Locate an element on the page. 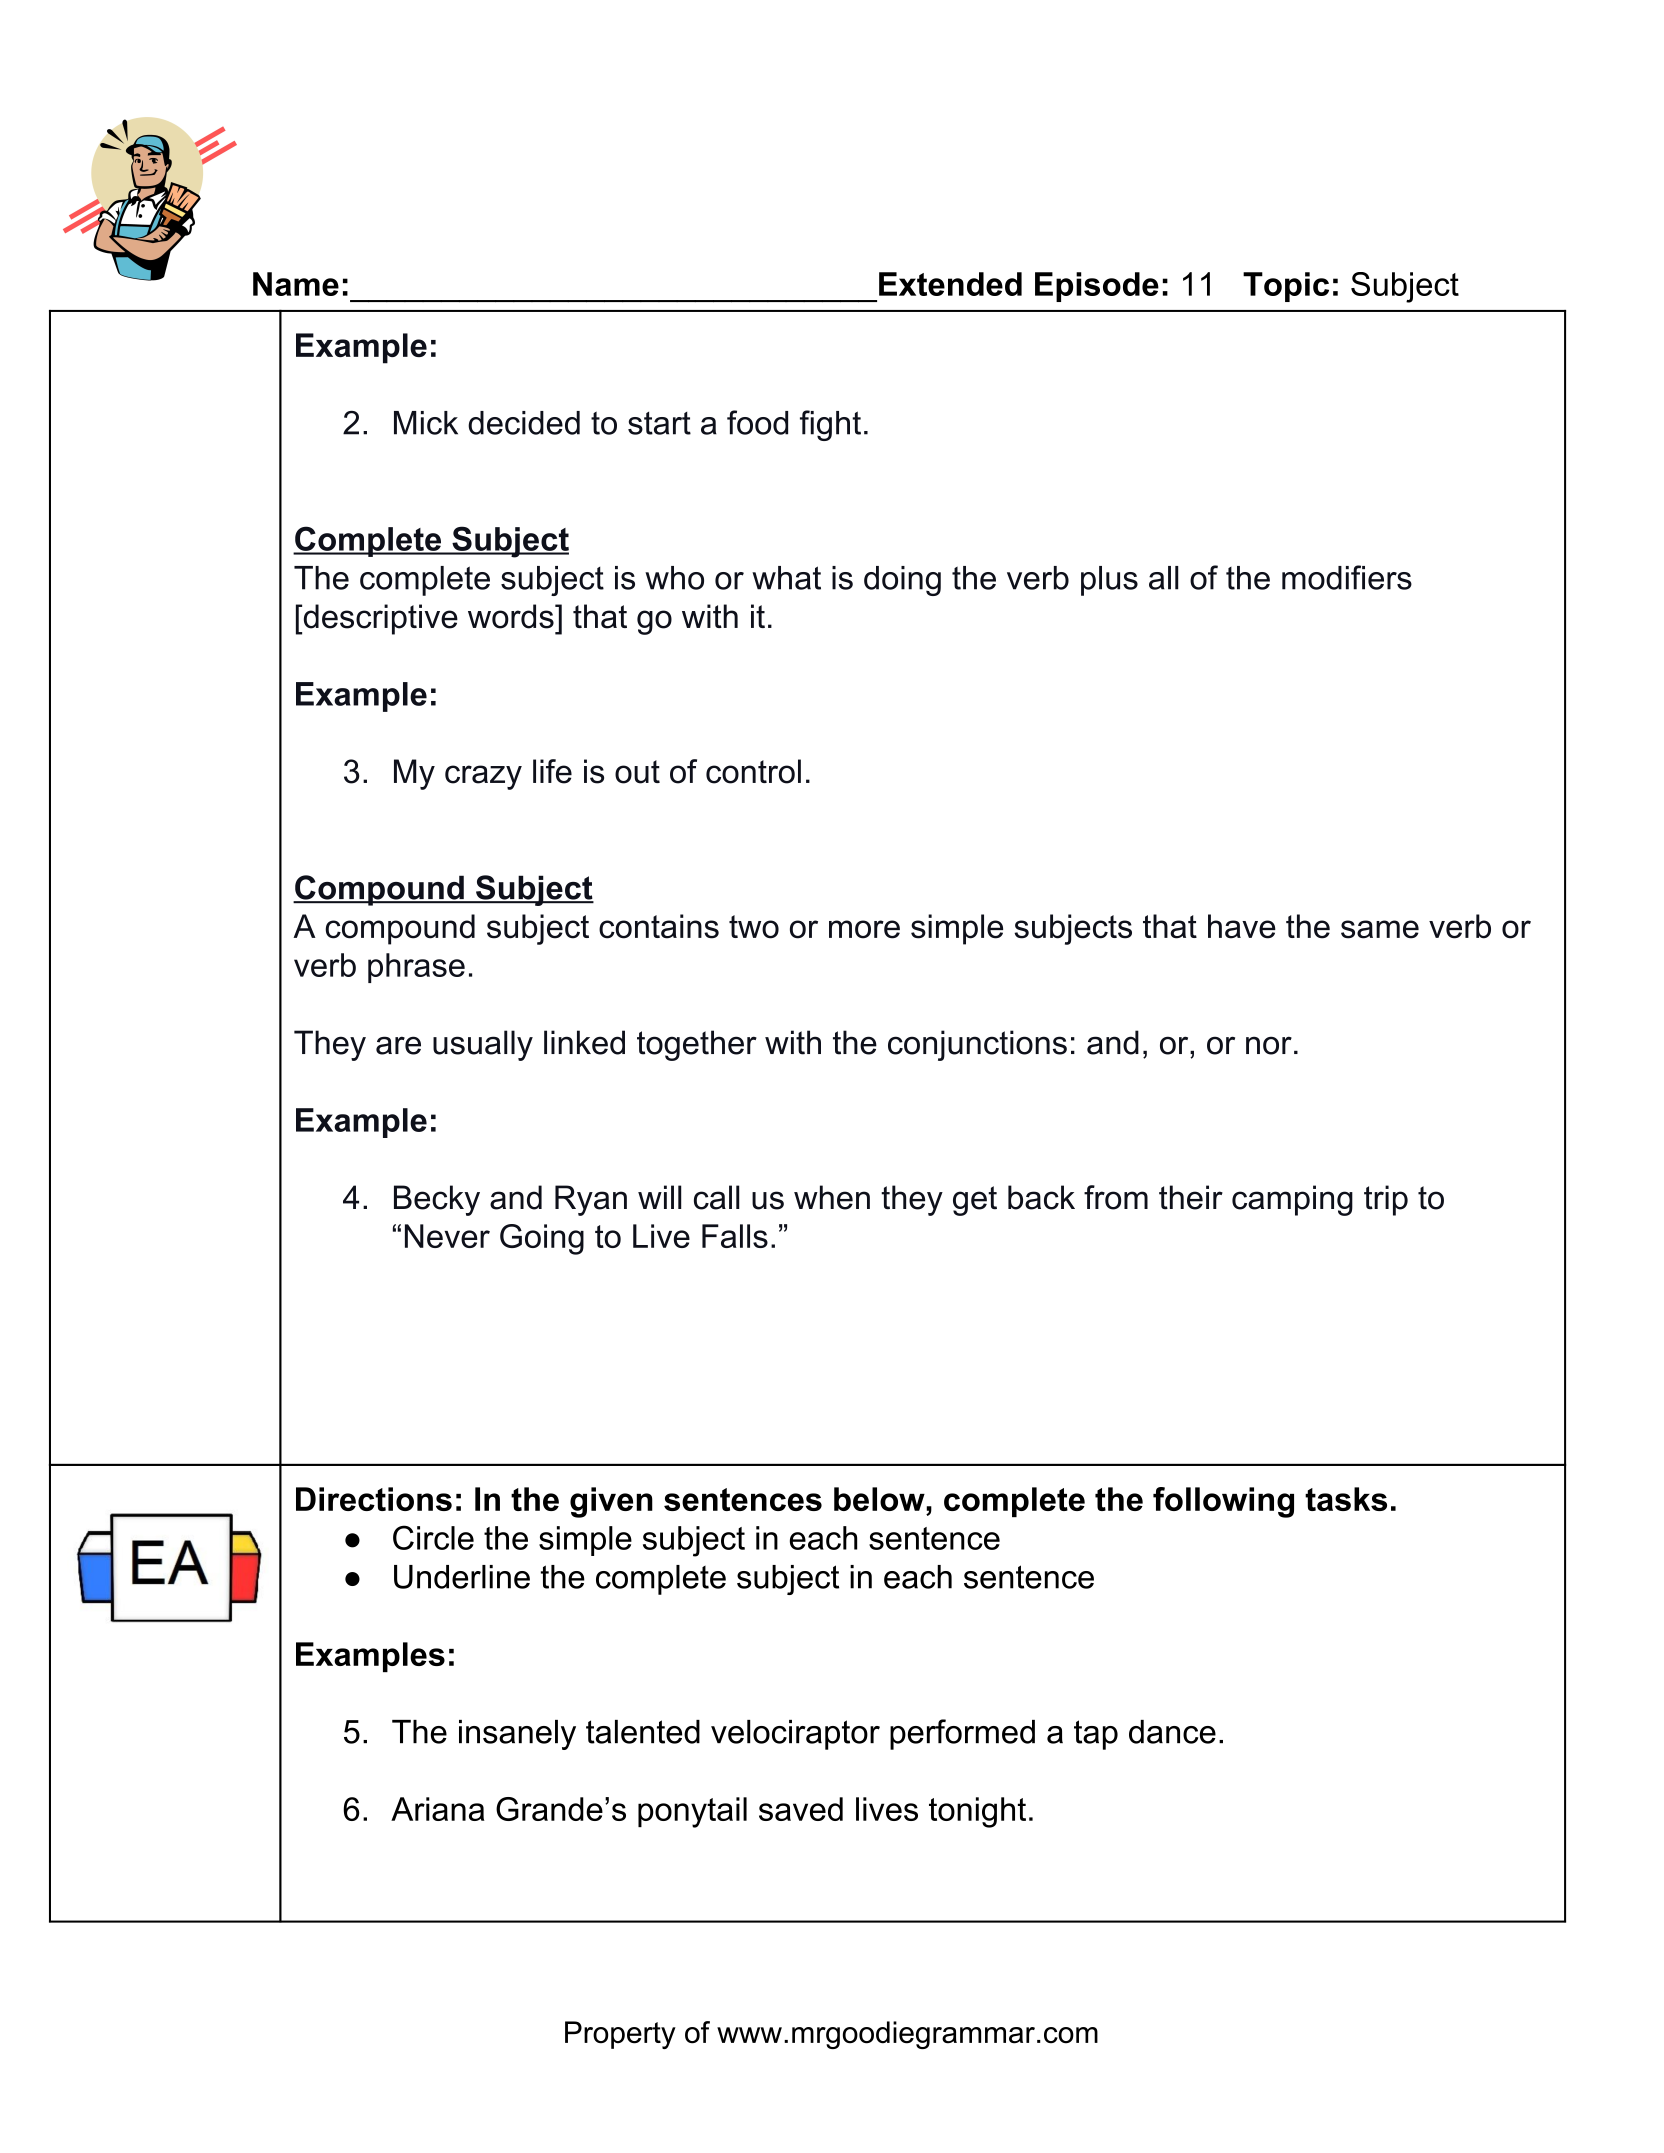 The height and width of the page is (2153, 1664). camping is located at coordinates (1292, 1200).
